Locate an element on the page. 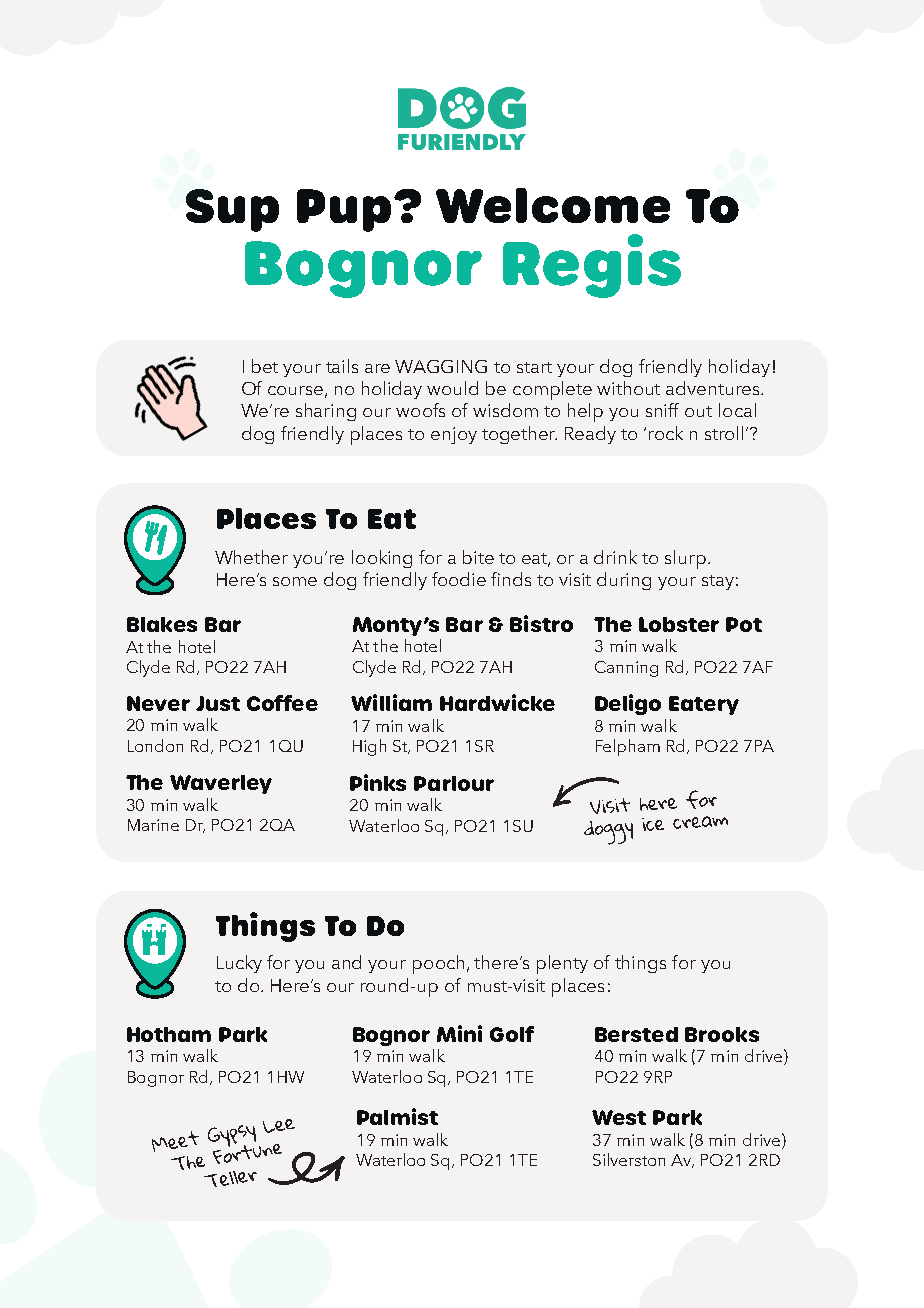 This page has width=924, height=1308. bet is located at coordinates (265, 366).
